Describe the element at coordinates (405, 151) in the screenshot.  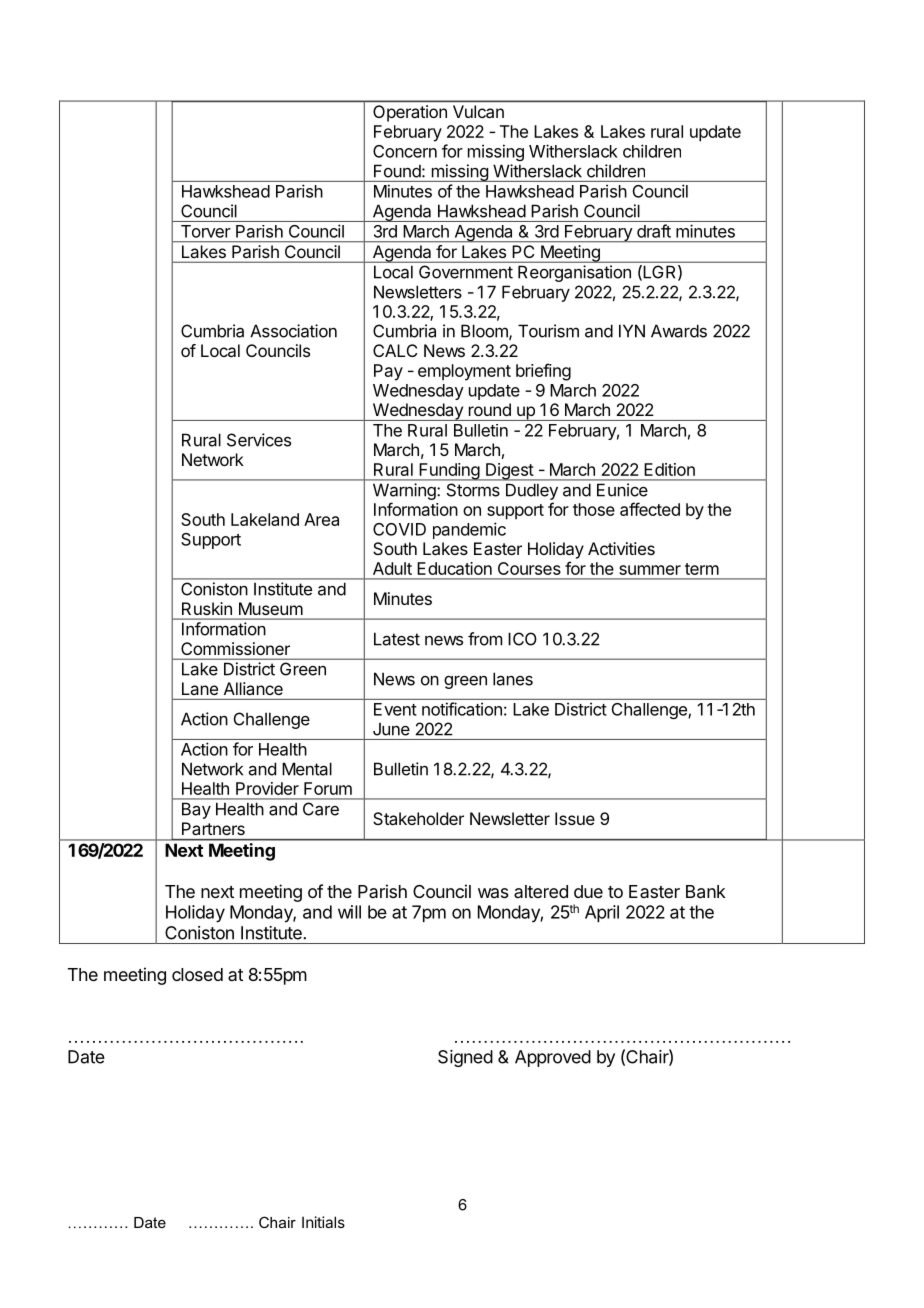
I see `Concern` at that location.
